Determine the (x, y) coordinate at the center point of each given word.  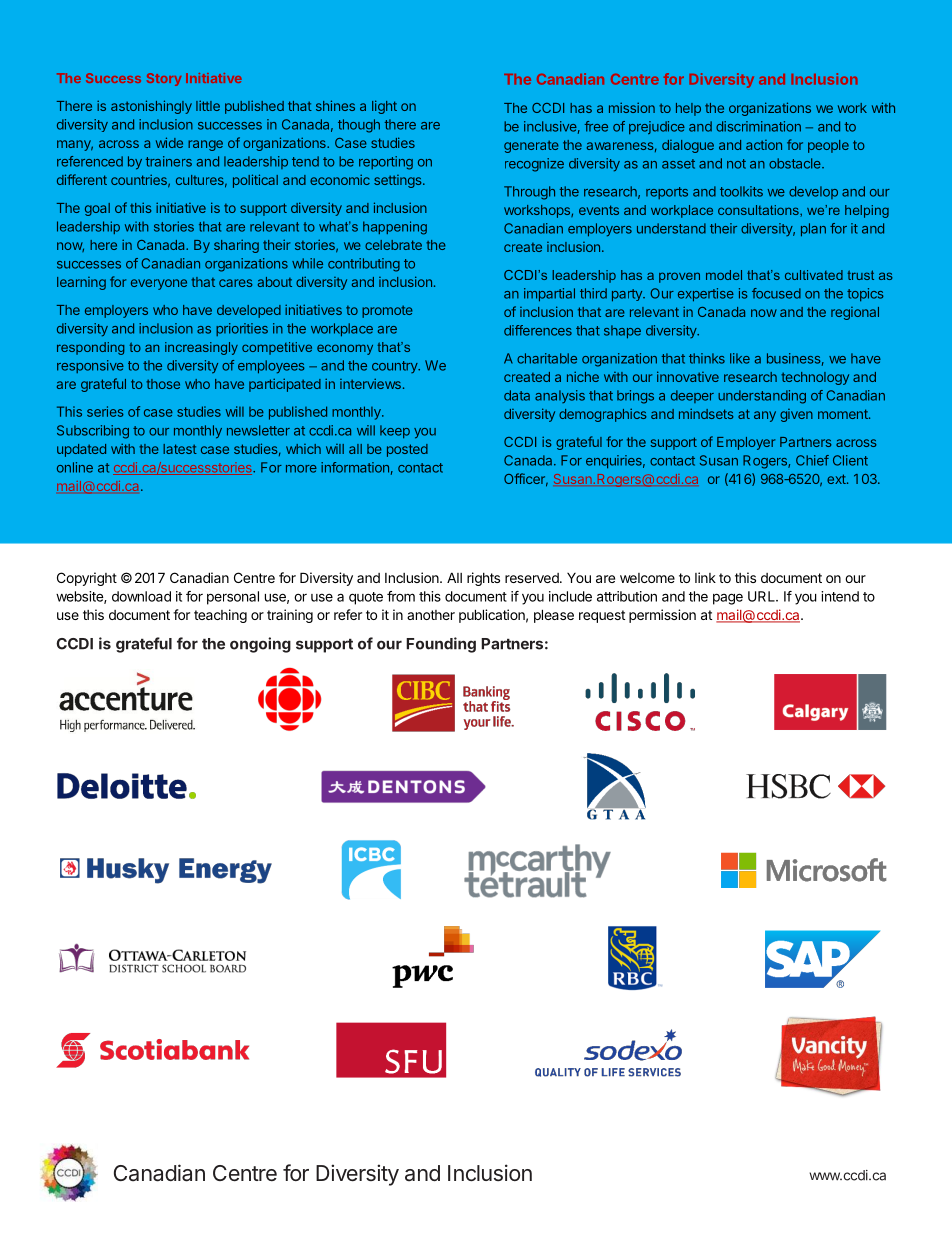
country (396, 367)
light (384, 107)
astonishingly (151, 107)
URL (762, 596)
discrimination (758, 126)
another (431, 615)
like (740, 358)
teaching (220, 616)
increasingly (201, 348)
